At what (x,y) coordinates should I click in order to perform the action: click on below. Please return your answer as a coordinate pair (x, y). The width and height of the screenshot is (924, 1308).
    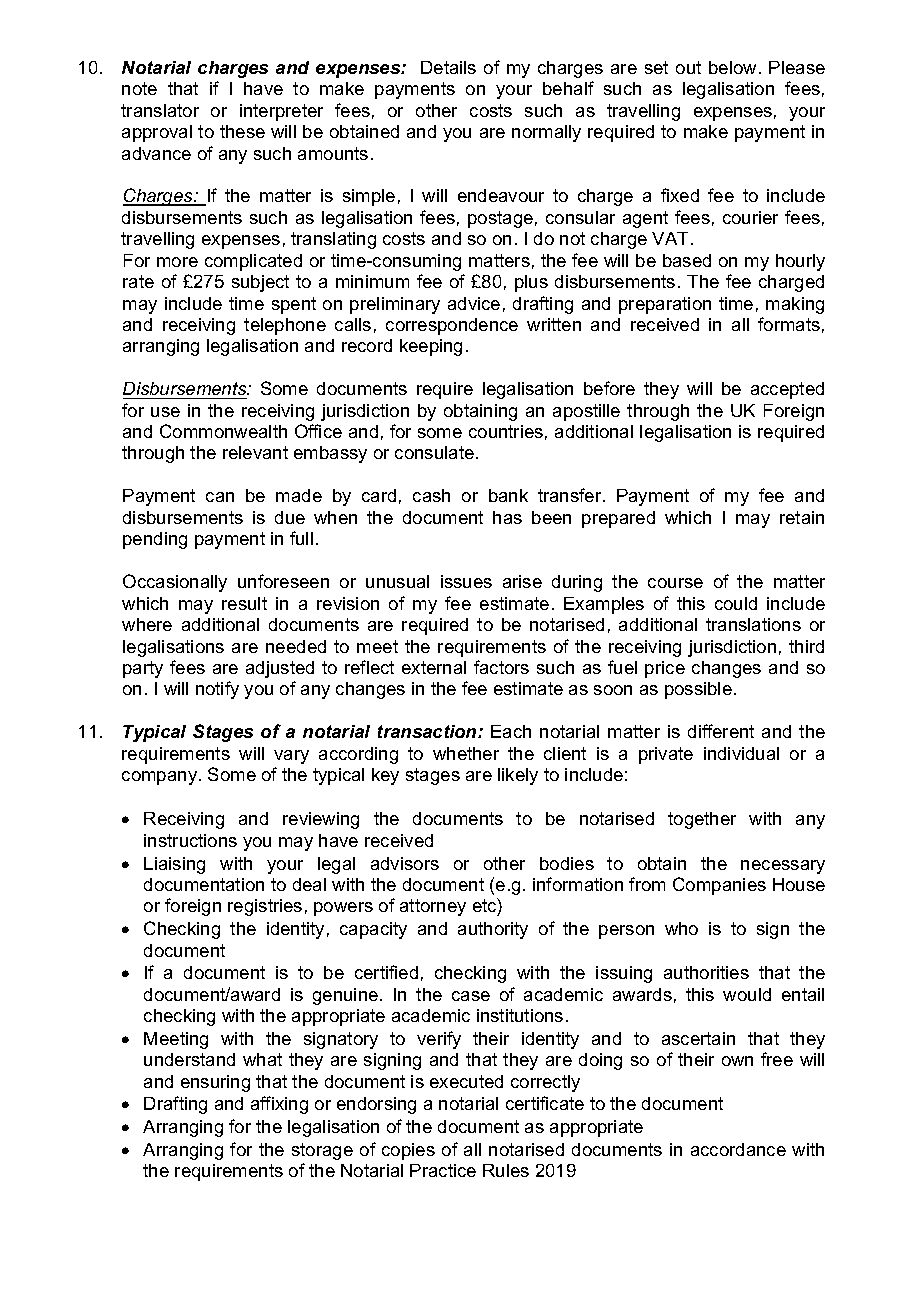
    Looking at the image, I should click on (732, 67).
